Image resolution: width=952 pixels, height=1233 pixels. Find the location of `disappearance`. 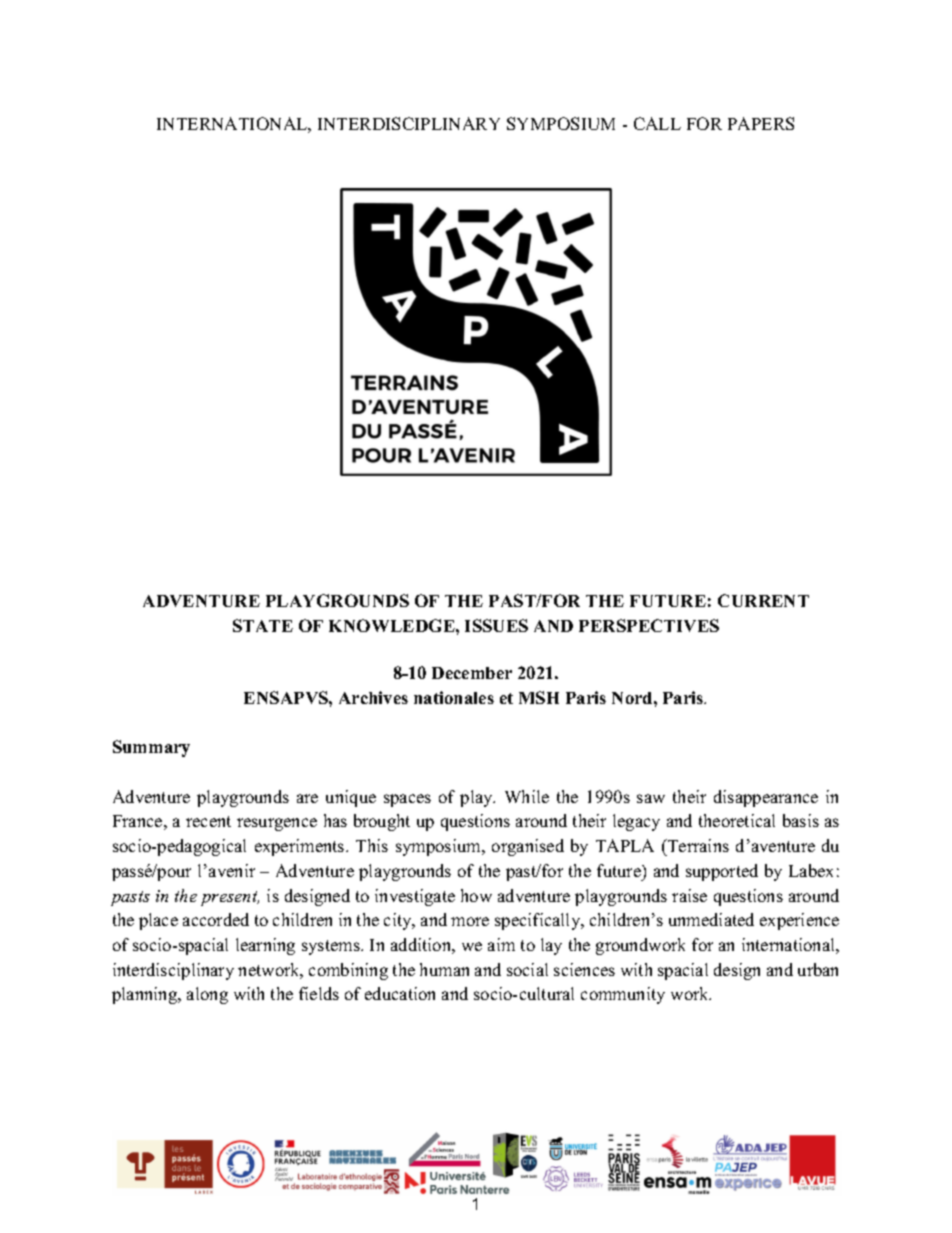

disappearance is located at coordinates (766, 798).
